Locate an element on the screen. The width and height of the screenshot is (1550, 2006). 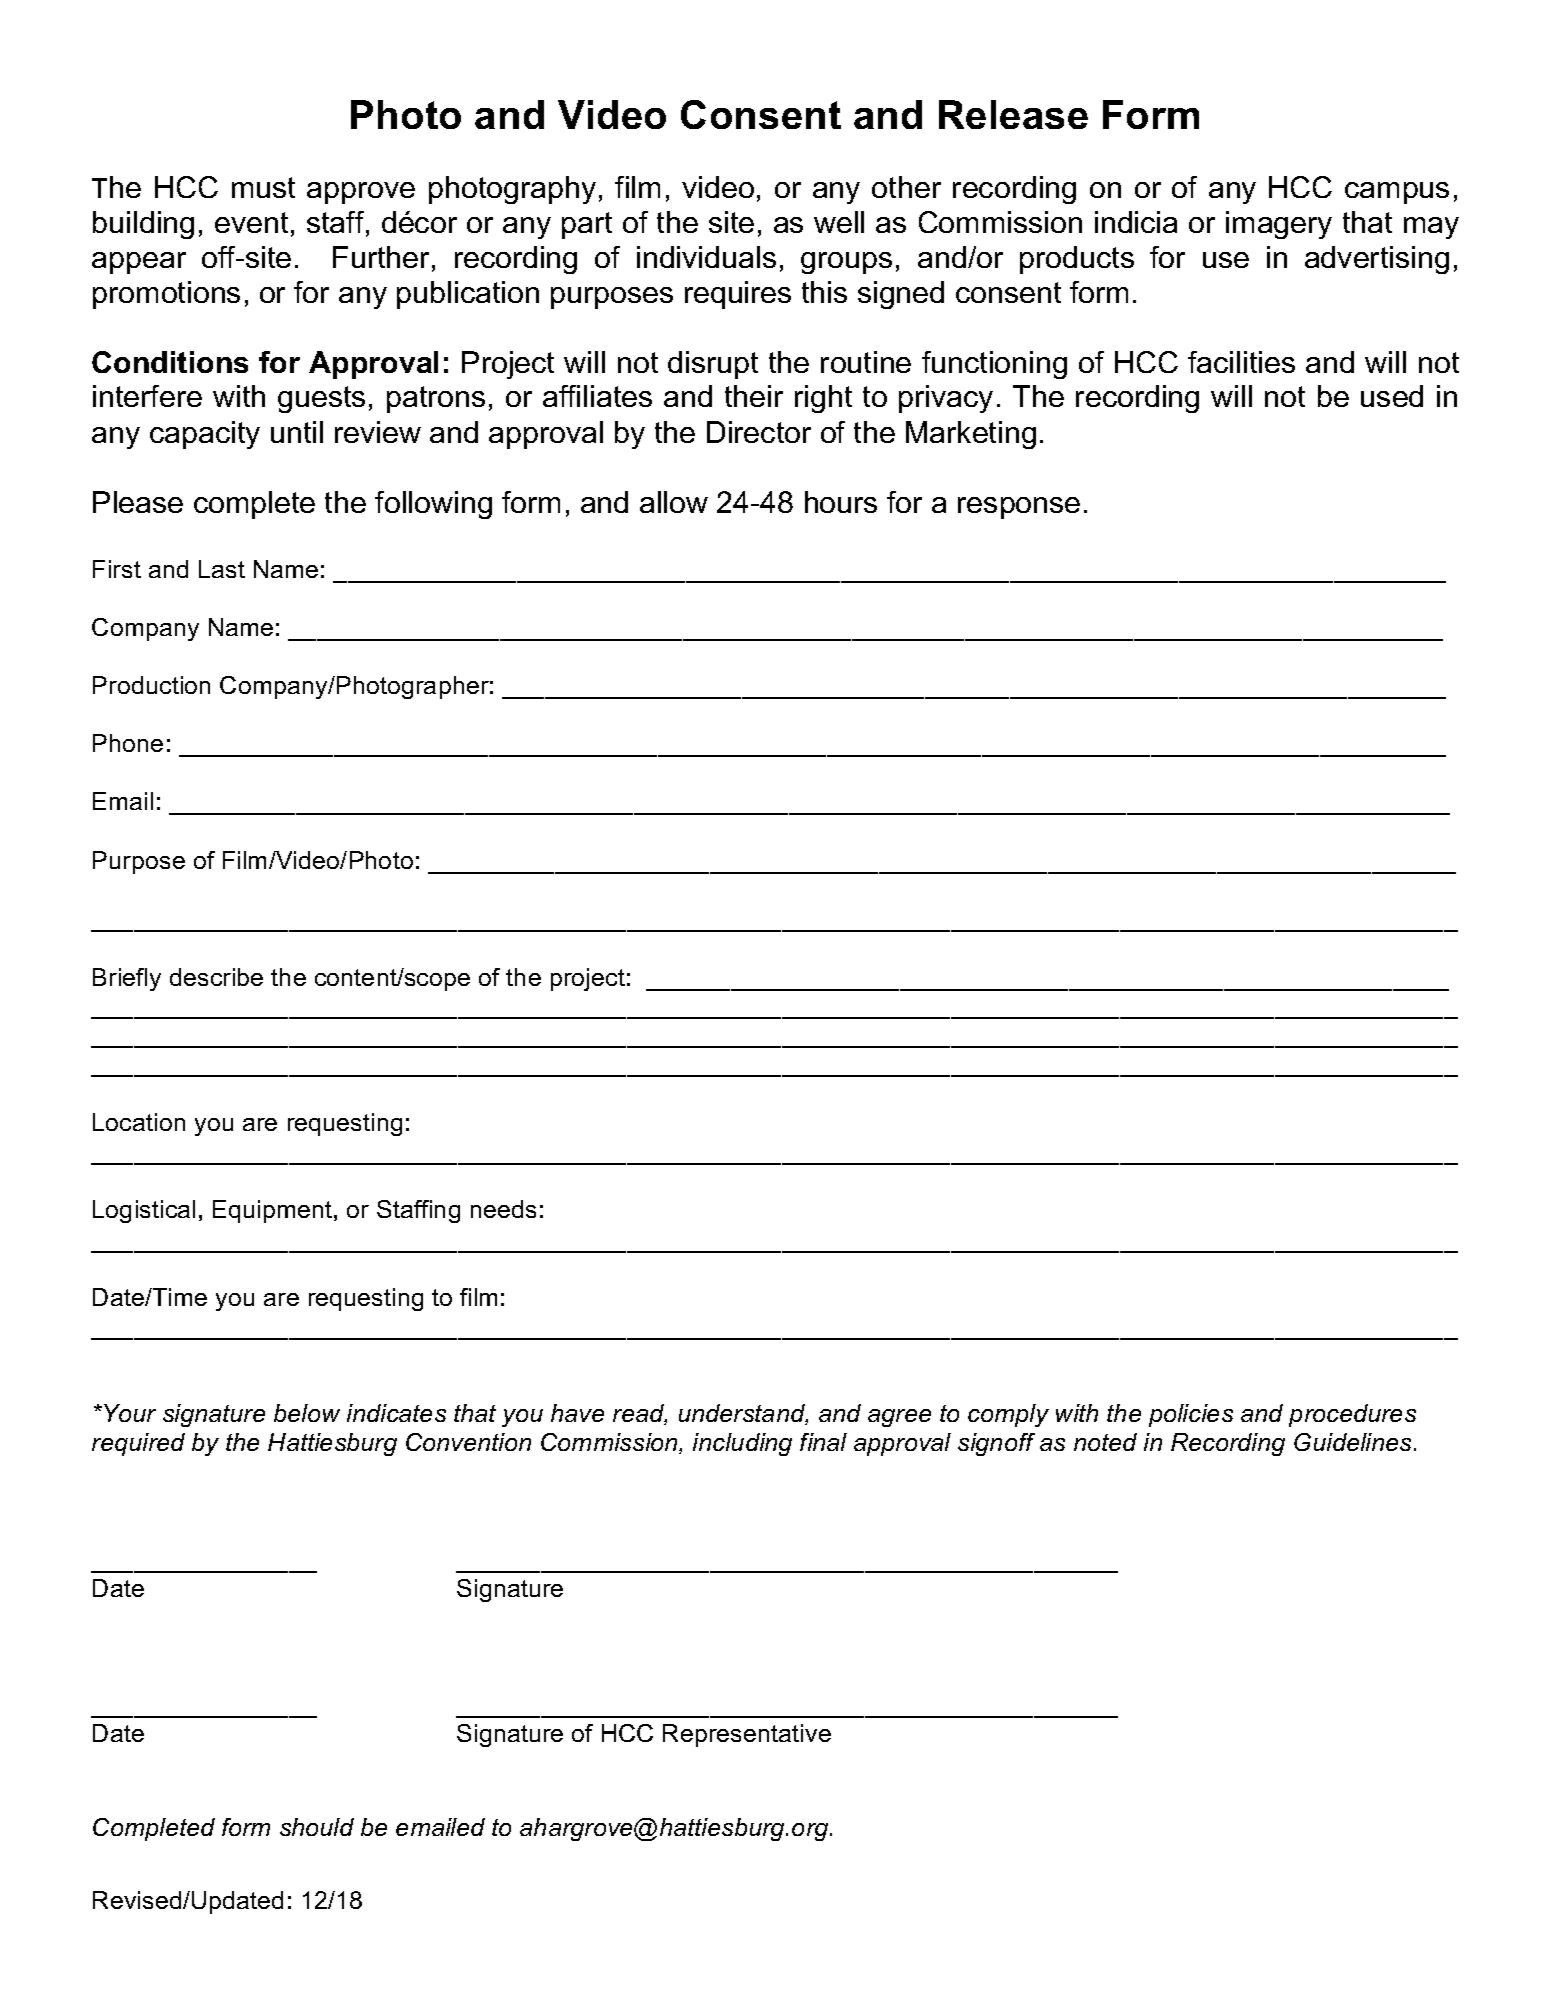
should is located at coordinates (317, 1827).
